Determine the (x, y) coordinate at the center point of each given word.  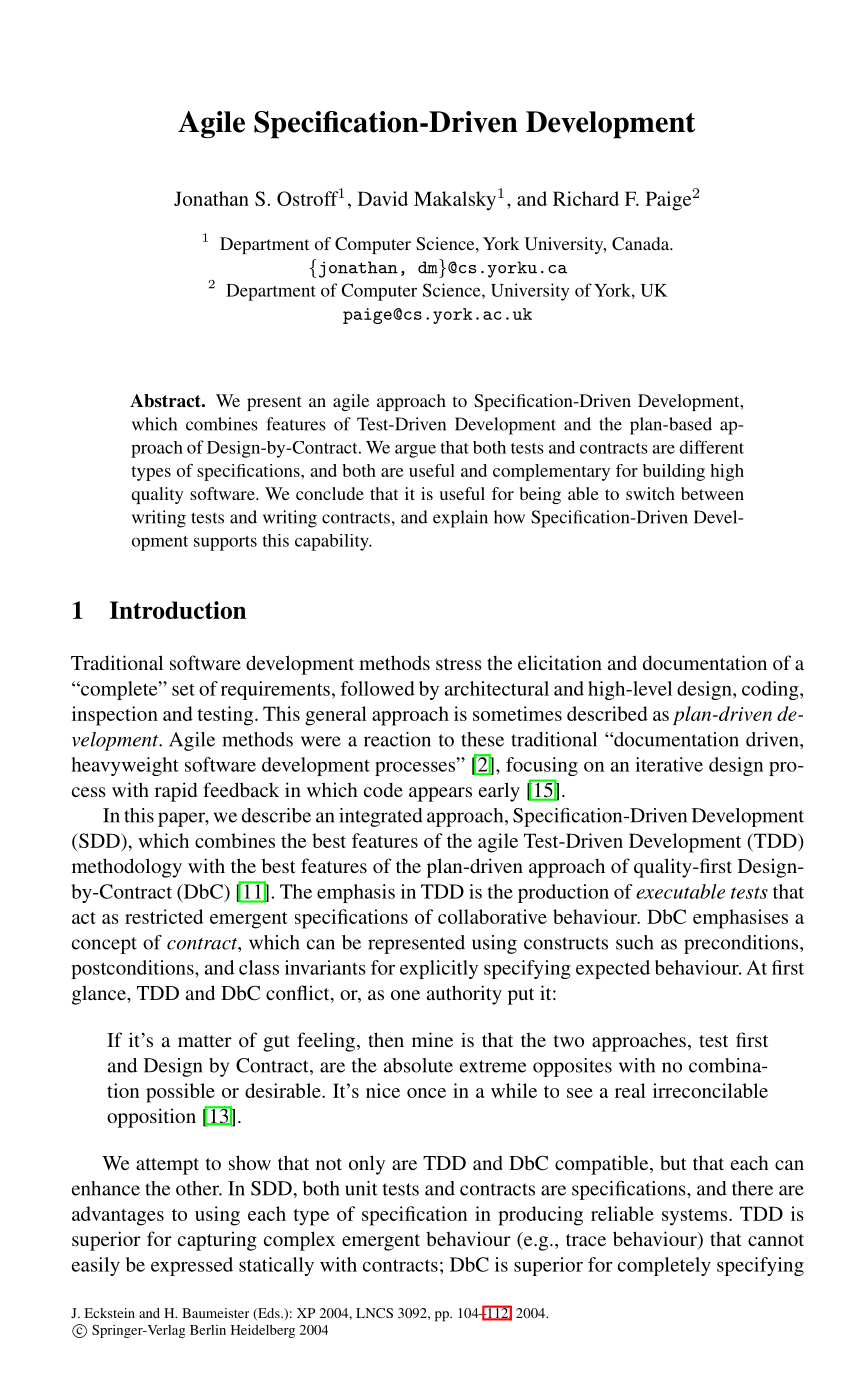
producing (540, 1216)
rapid (176, 792)
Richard (586, 198)
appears (440, 794)
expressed (192, 1266)
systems (696, 1217)
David (383, 198)
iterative (669, 764)
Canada (642, 244)
